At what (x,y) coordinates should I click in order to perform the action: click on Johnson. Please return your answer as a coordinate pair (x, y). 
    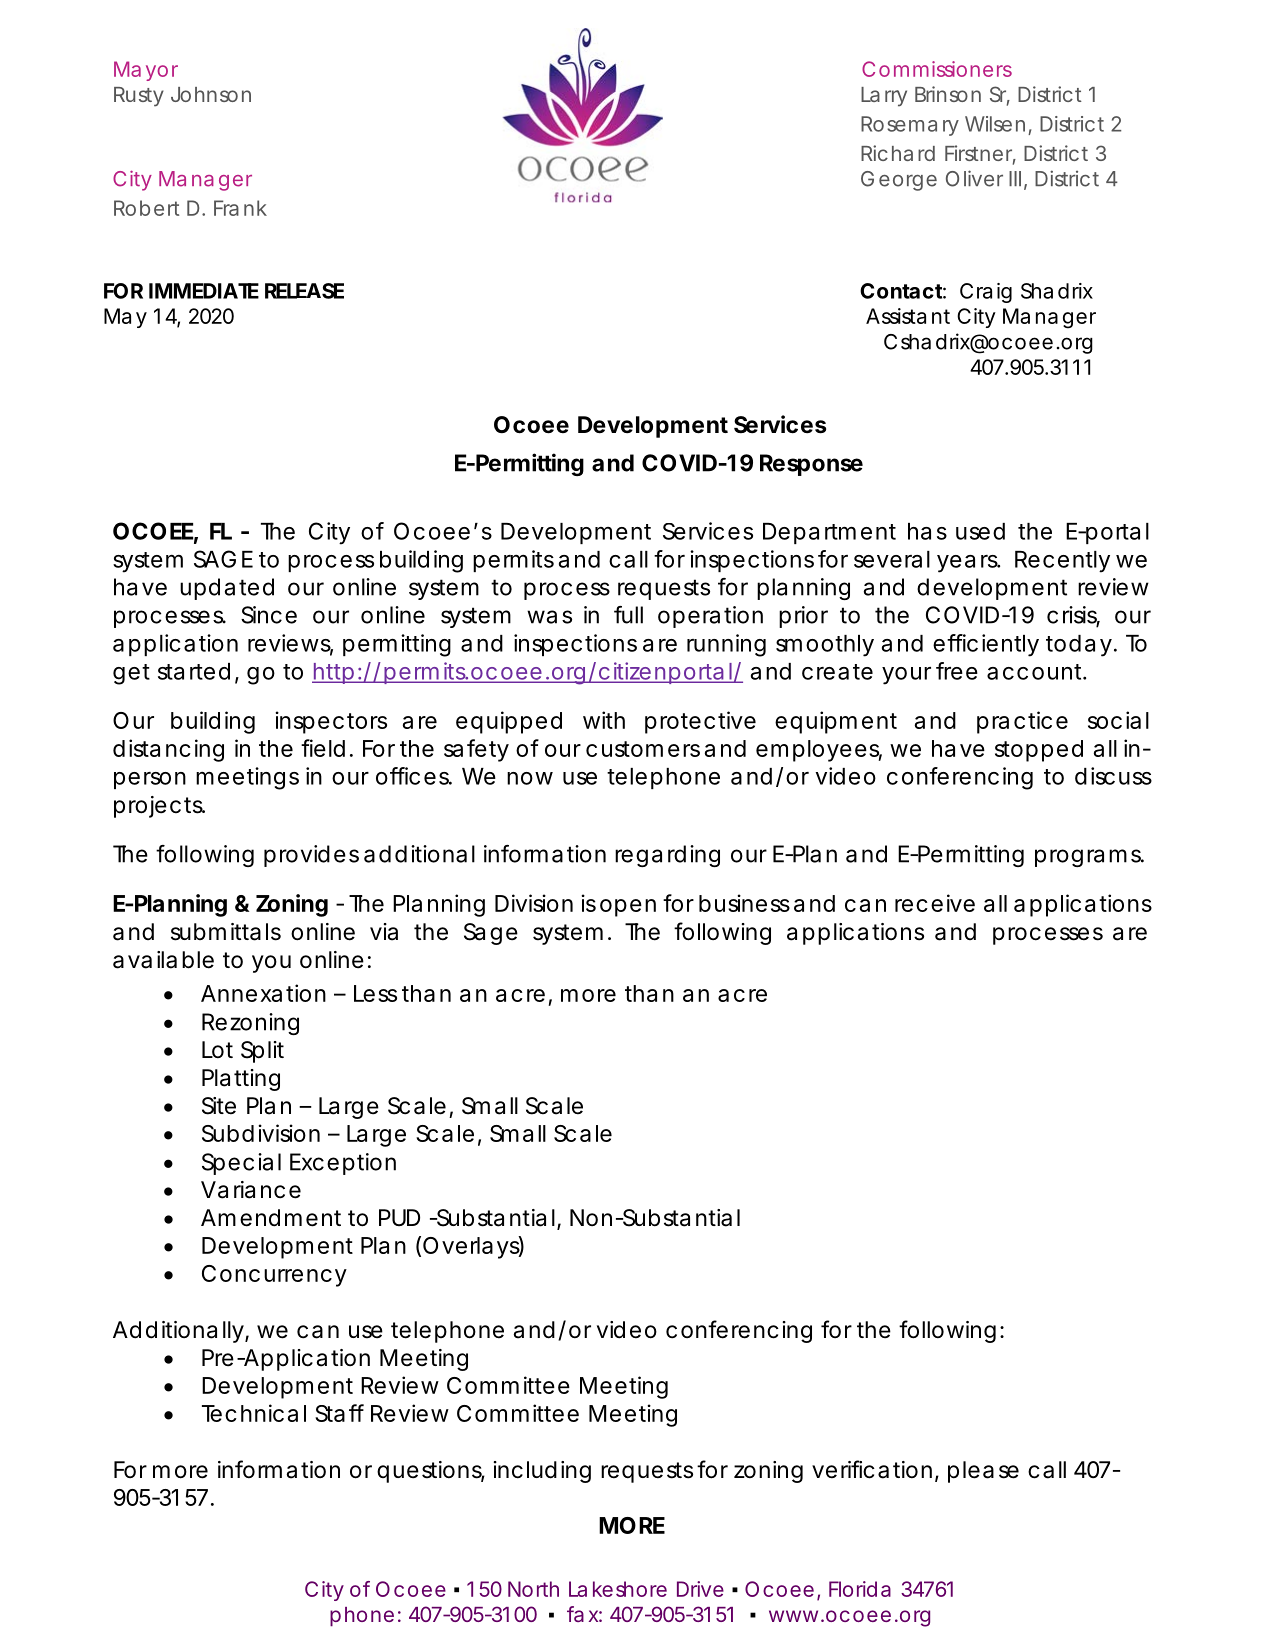
    Looking at the image, I should click on (211, 94).
